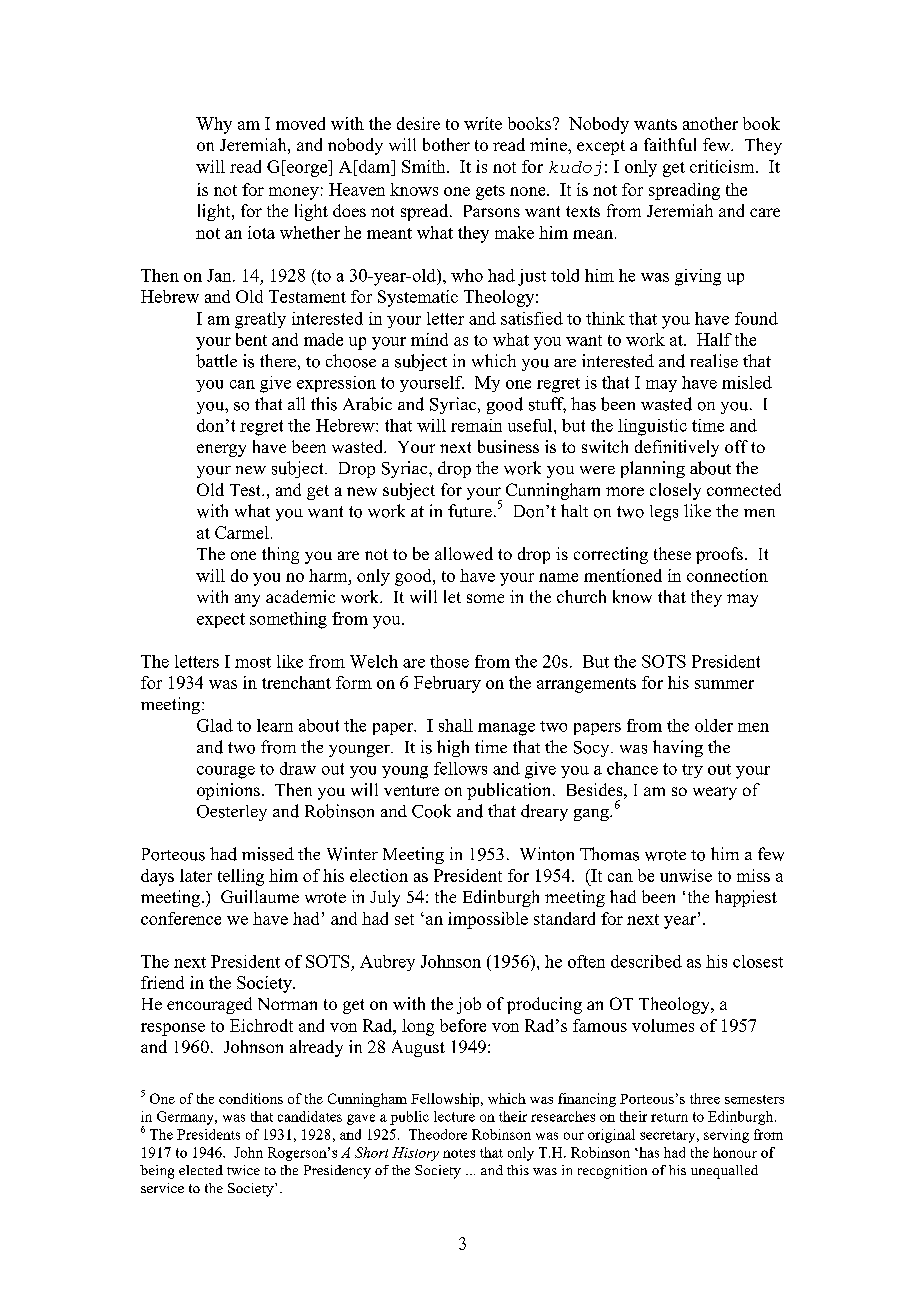  Describe the element at coordinates (214, 125) in the screenshot. I see `Why` at that location.
